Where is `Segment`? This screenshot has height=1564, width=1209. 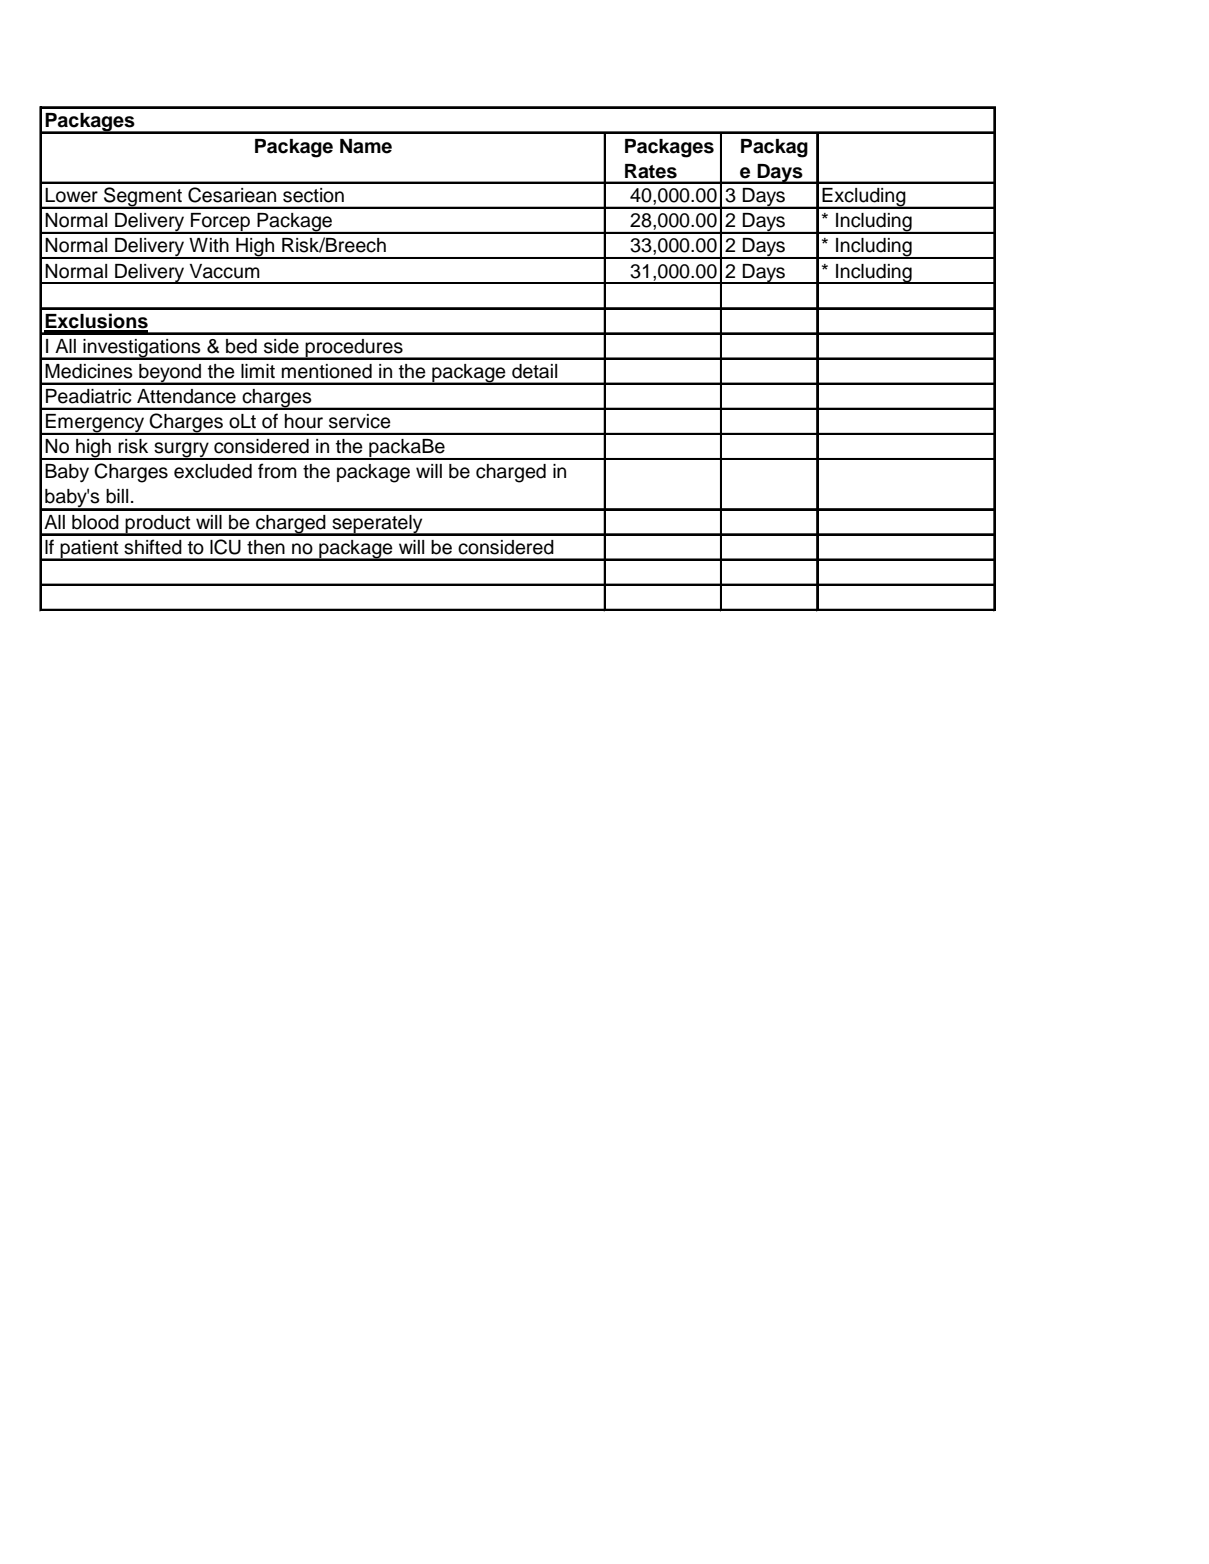 Segment is located at coordinates (143, 198).
